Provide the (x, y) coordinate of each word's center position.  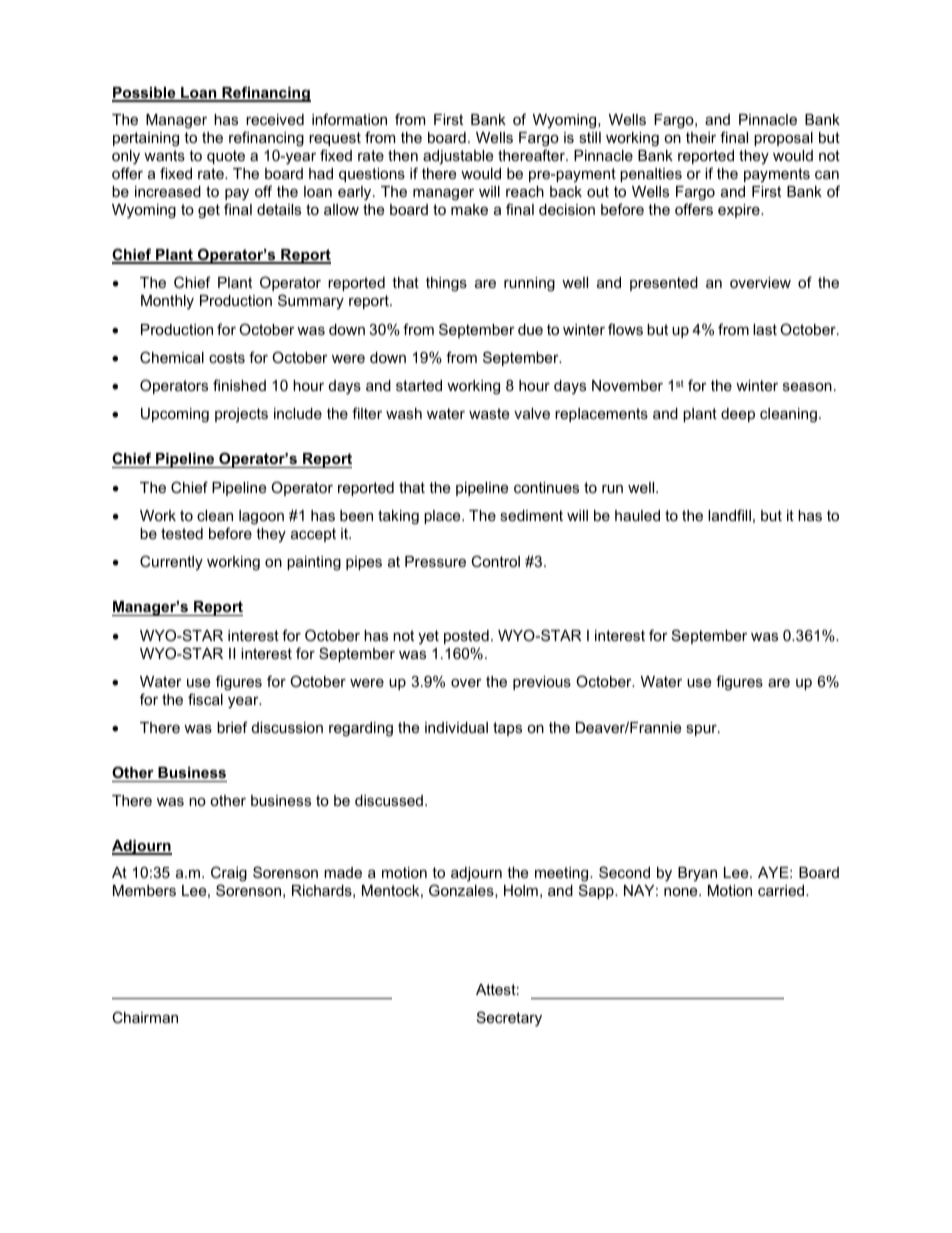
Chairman (145, 1017)
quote (226, 157)
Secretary (509, 1019)
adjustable (458, 157)
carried (782, 890)
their (701, 137)
